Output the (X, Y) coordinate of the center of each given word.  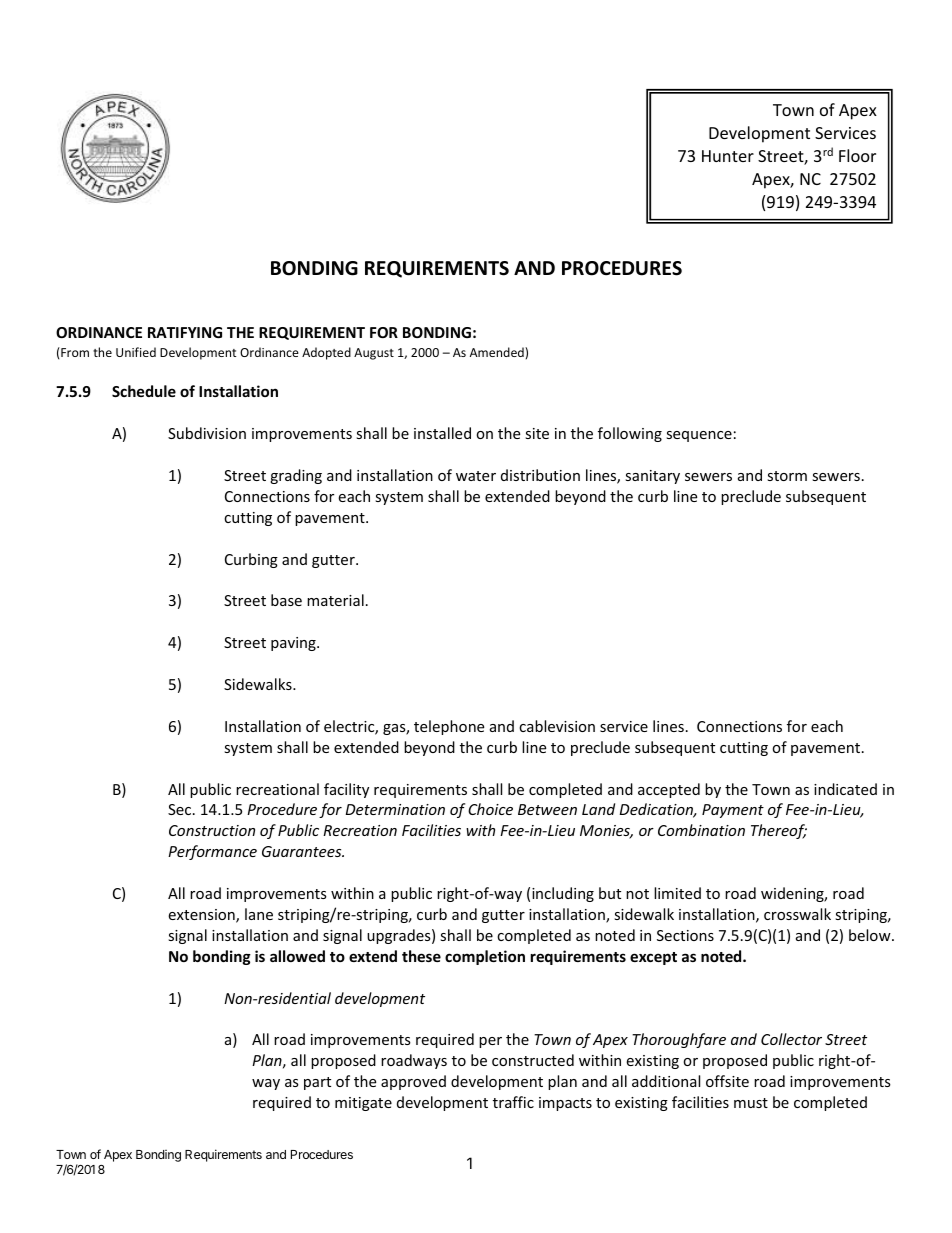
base (286, 600)
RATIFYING (185, 332)
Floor (857, 155)
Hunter (728, 156)
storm (787, 476)
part (317, 1083)
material (335, 600)
